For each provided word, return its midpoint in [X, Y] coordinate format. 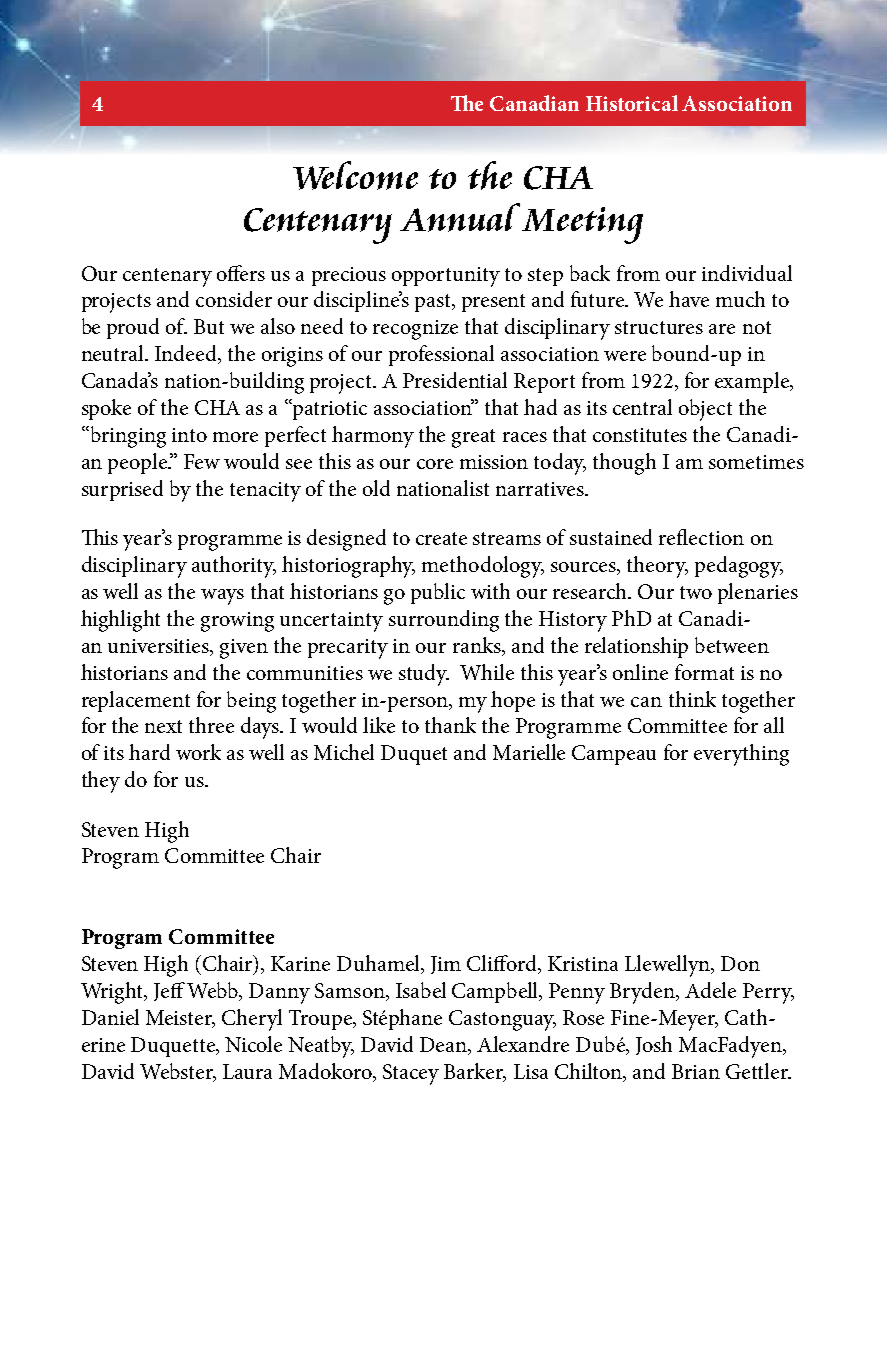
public [438, 593]
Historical [632, 103]
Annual [461, 217]
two [696, 592]
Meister [180, 1019]
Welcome [355, 175]
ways [222, 597]
